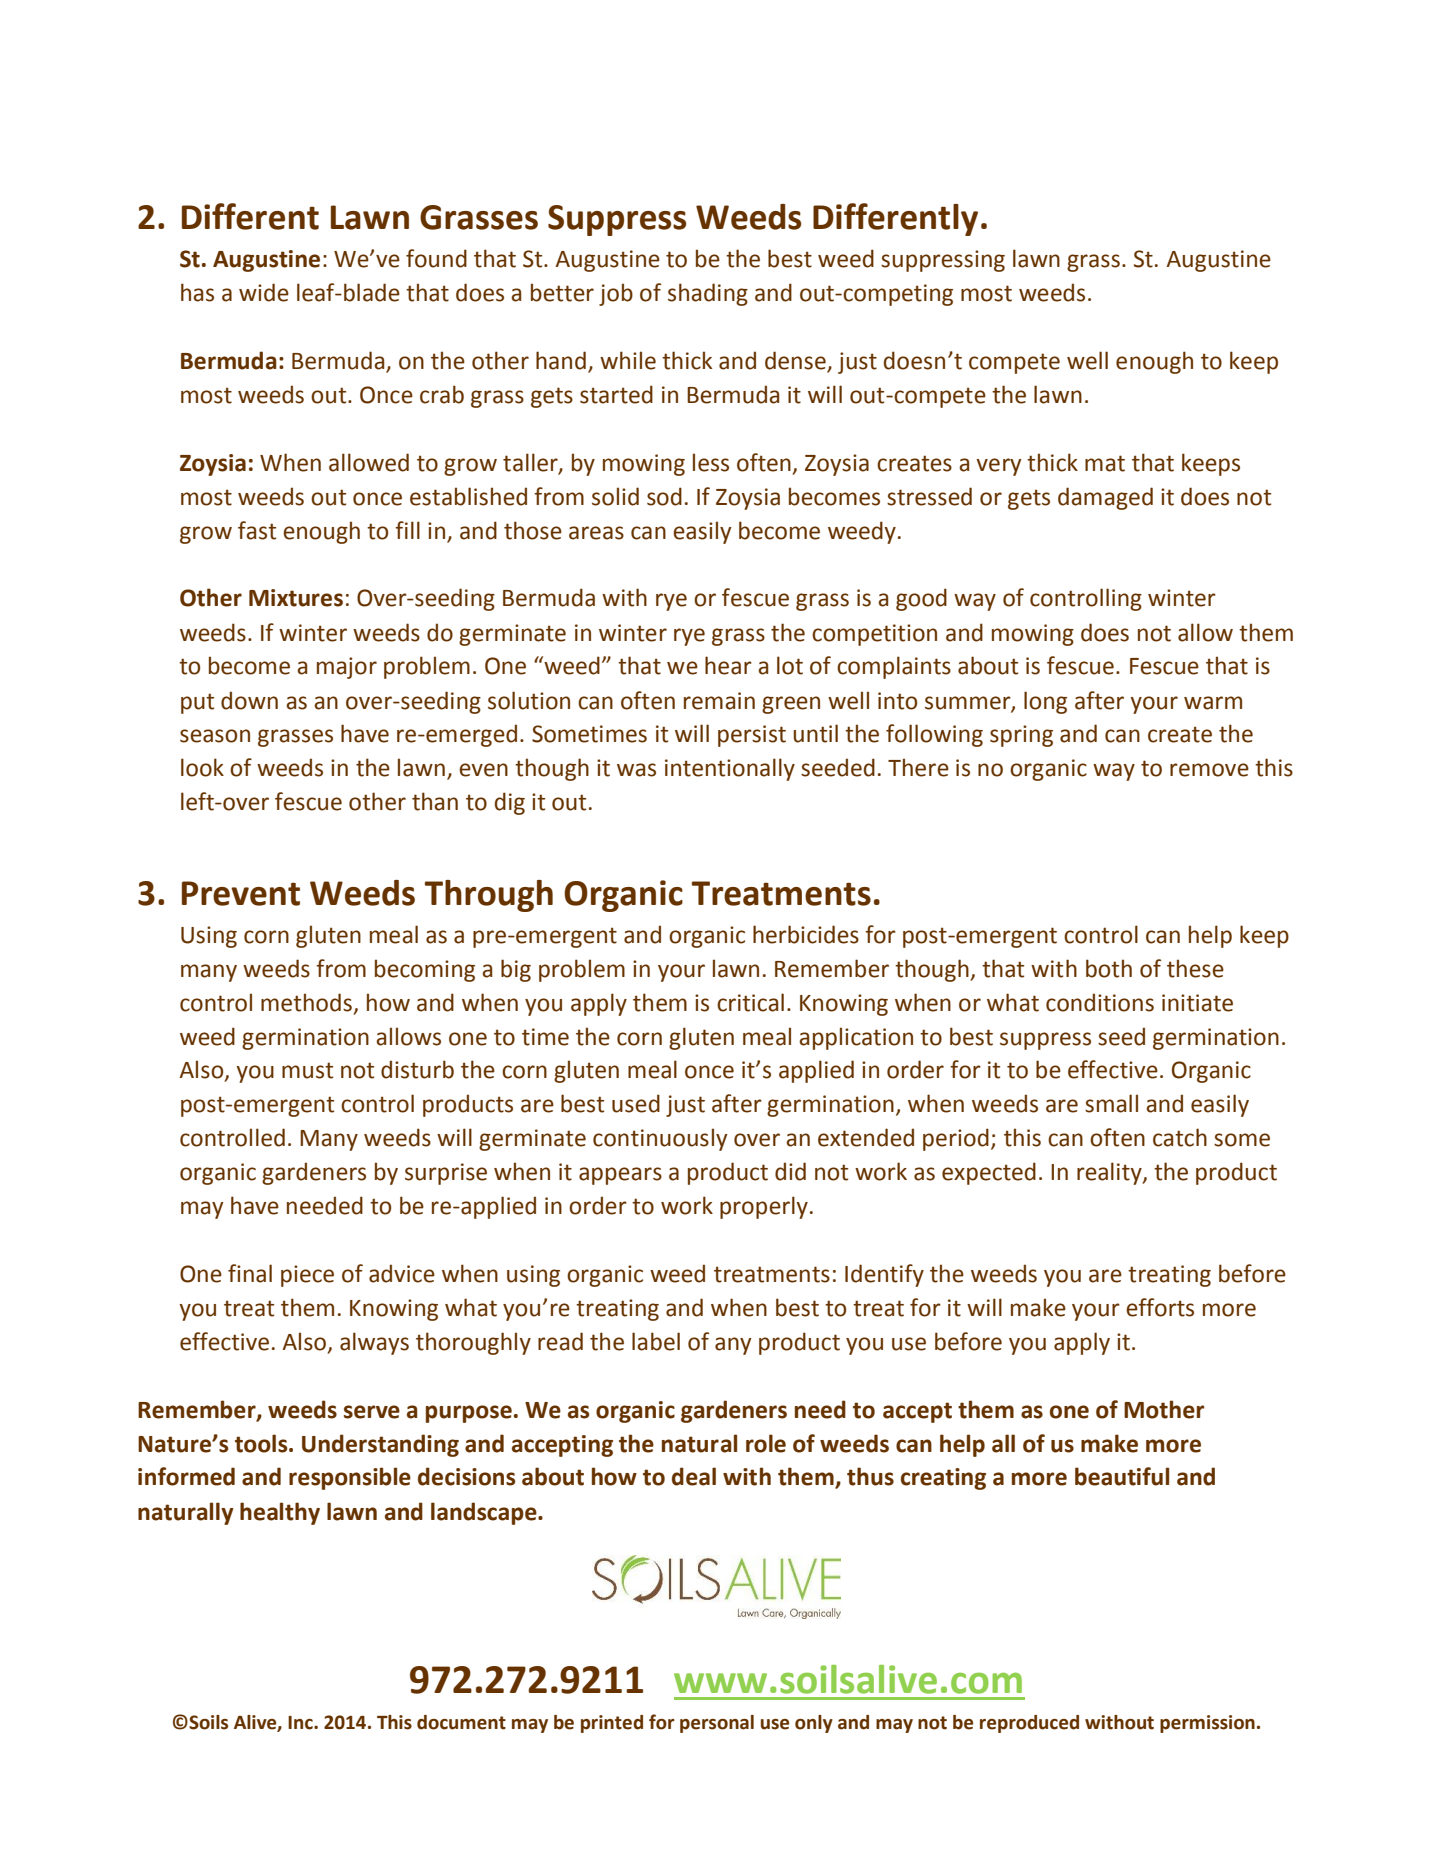  Describe the element at coordinates (374, 1343) in the page. I see `always` at that location.
